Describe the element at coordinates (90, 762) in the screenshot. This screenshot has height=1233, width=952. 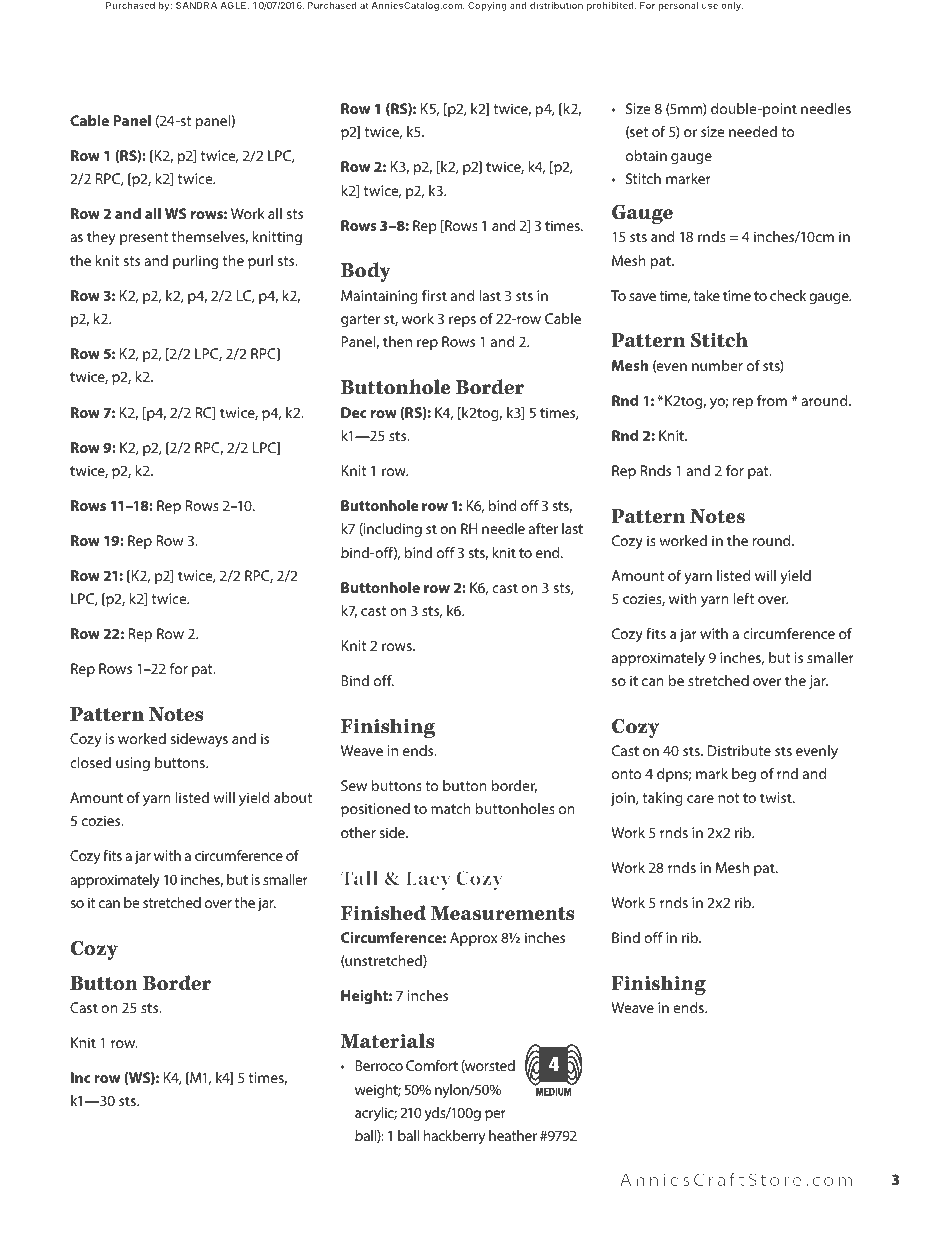
I see `closed` at that location.
